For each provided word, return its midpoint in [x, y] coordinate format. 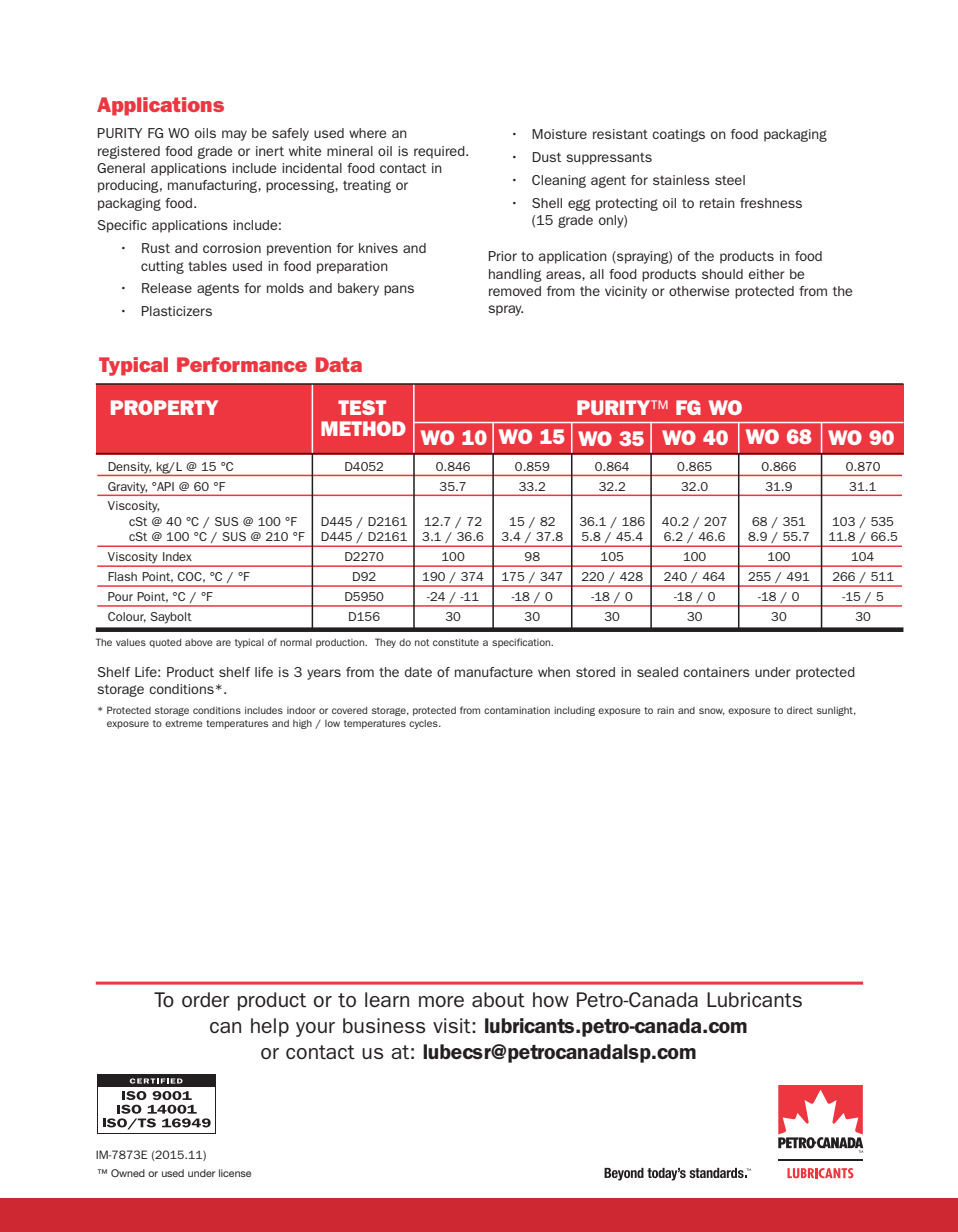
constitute [456, 642]
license [235, 1173]
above [199, 642]
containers [716, 672]
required [440, 152]
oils [205, 133]
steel [730, 180]
